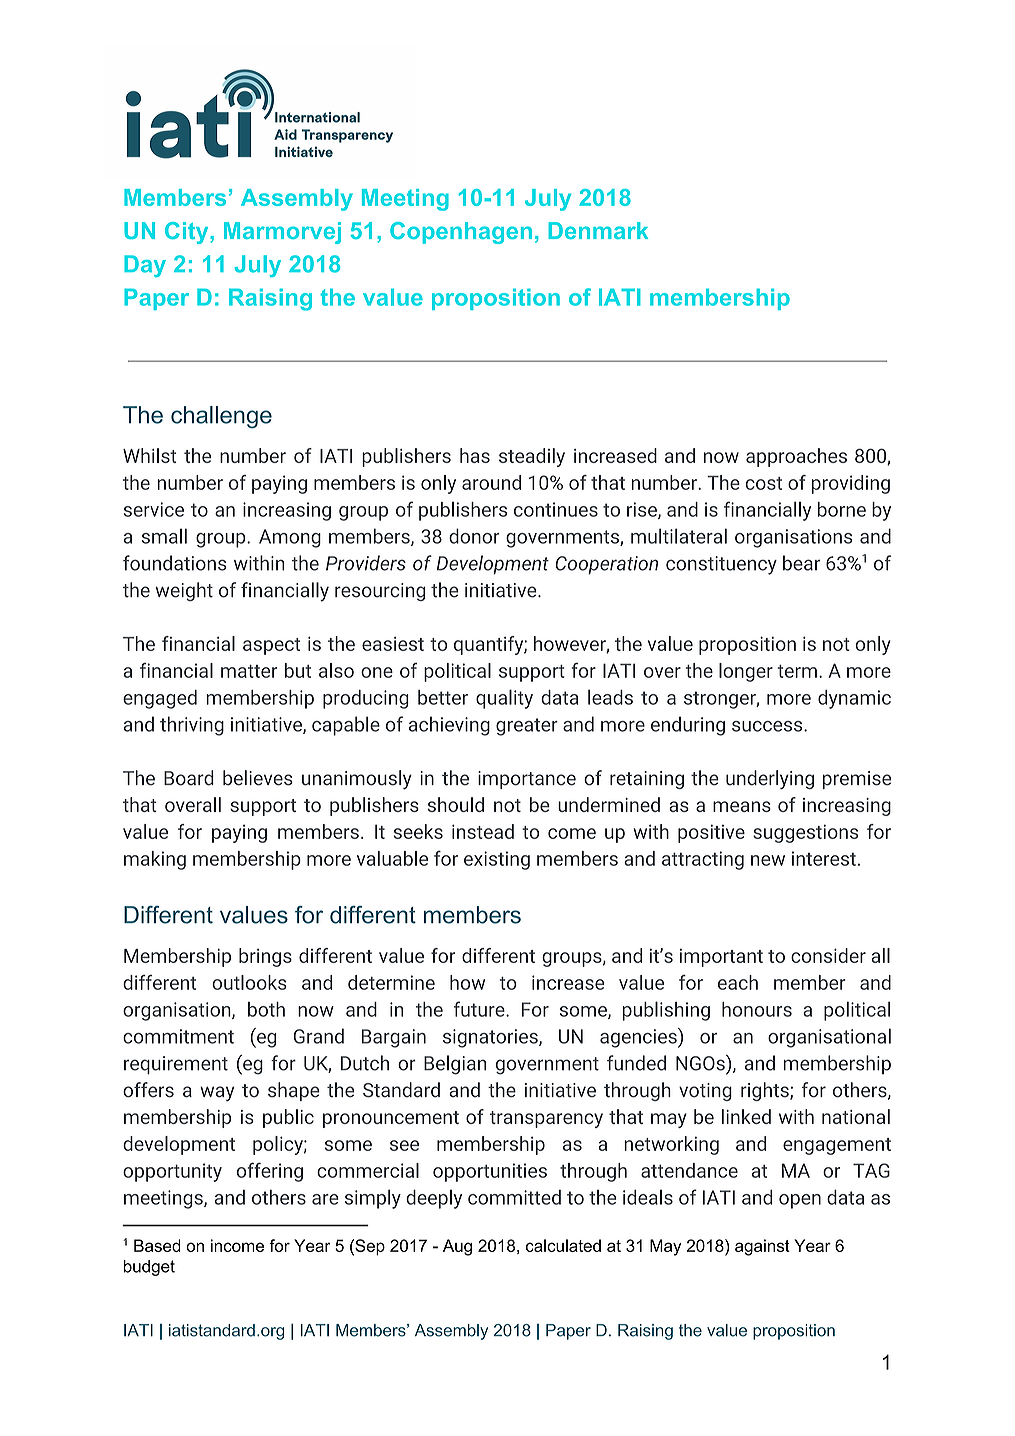 This image has width=1015, height=1436. Describe the element at coordinates (527, 727) in the image. I see `greater` at that location.
